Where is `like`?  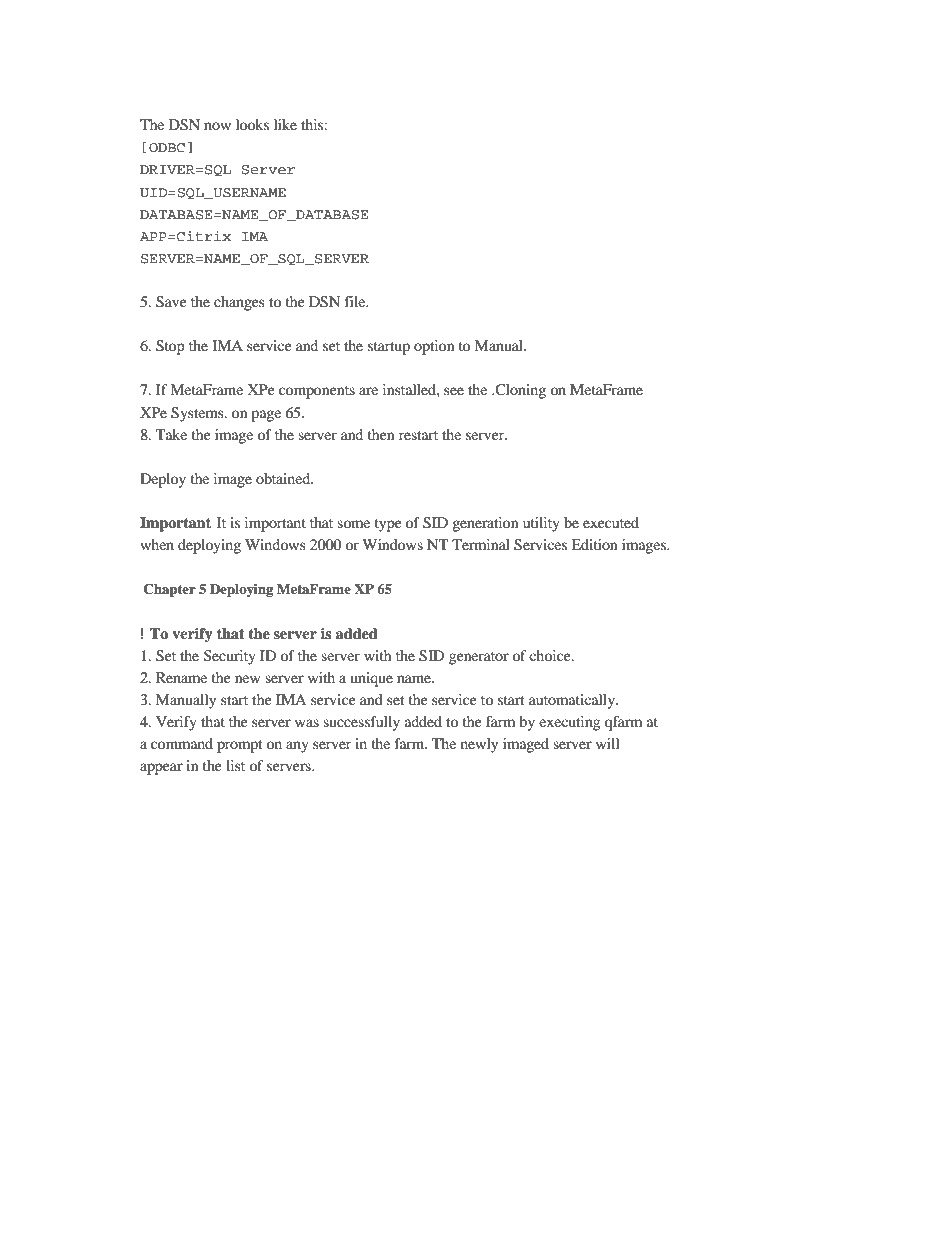 like is located at coordinates (285, 124).
